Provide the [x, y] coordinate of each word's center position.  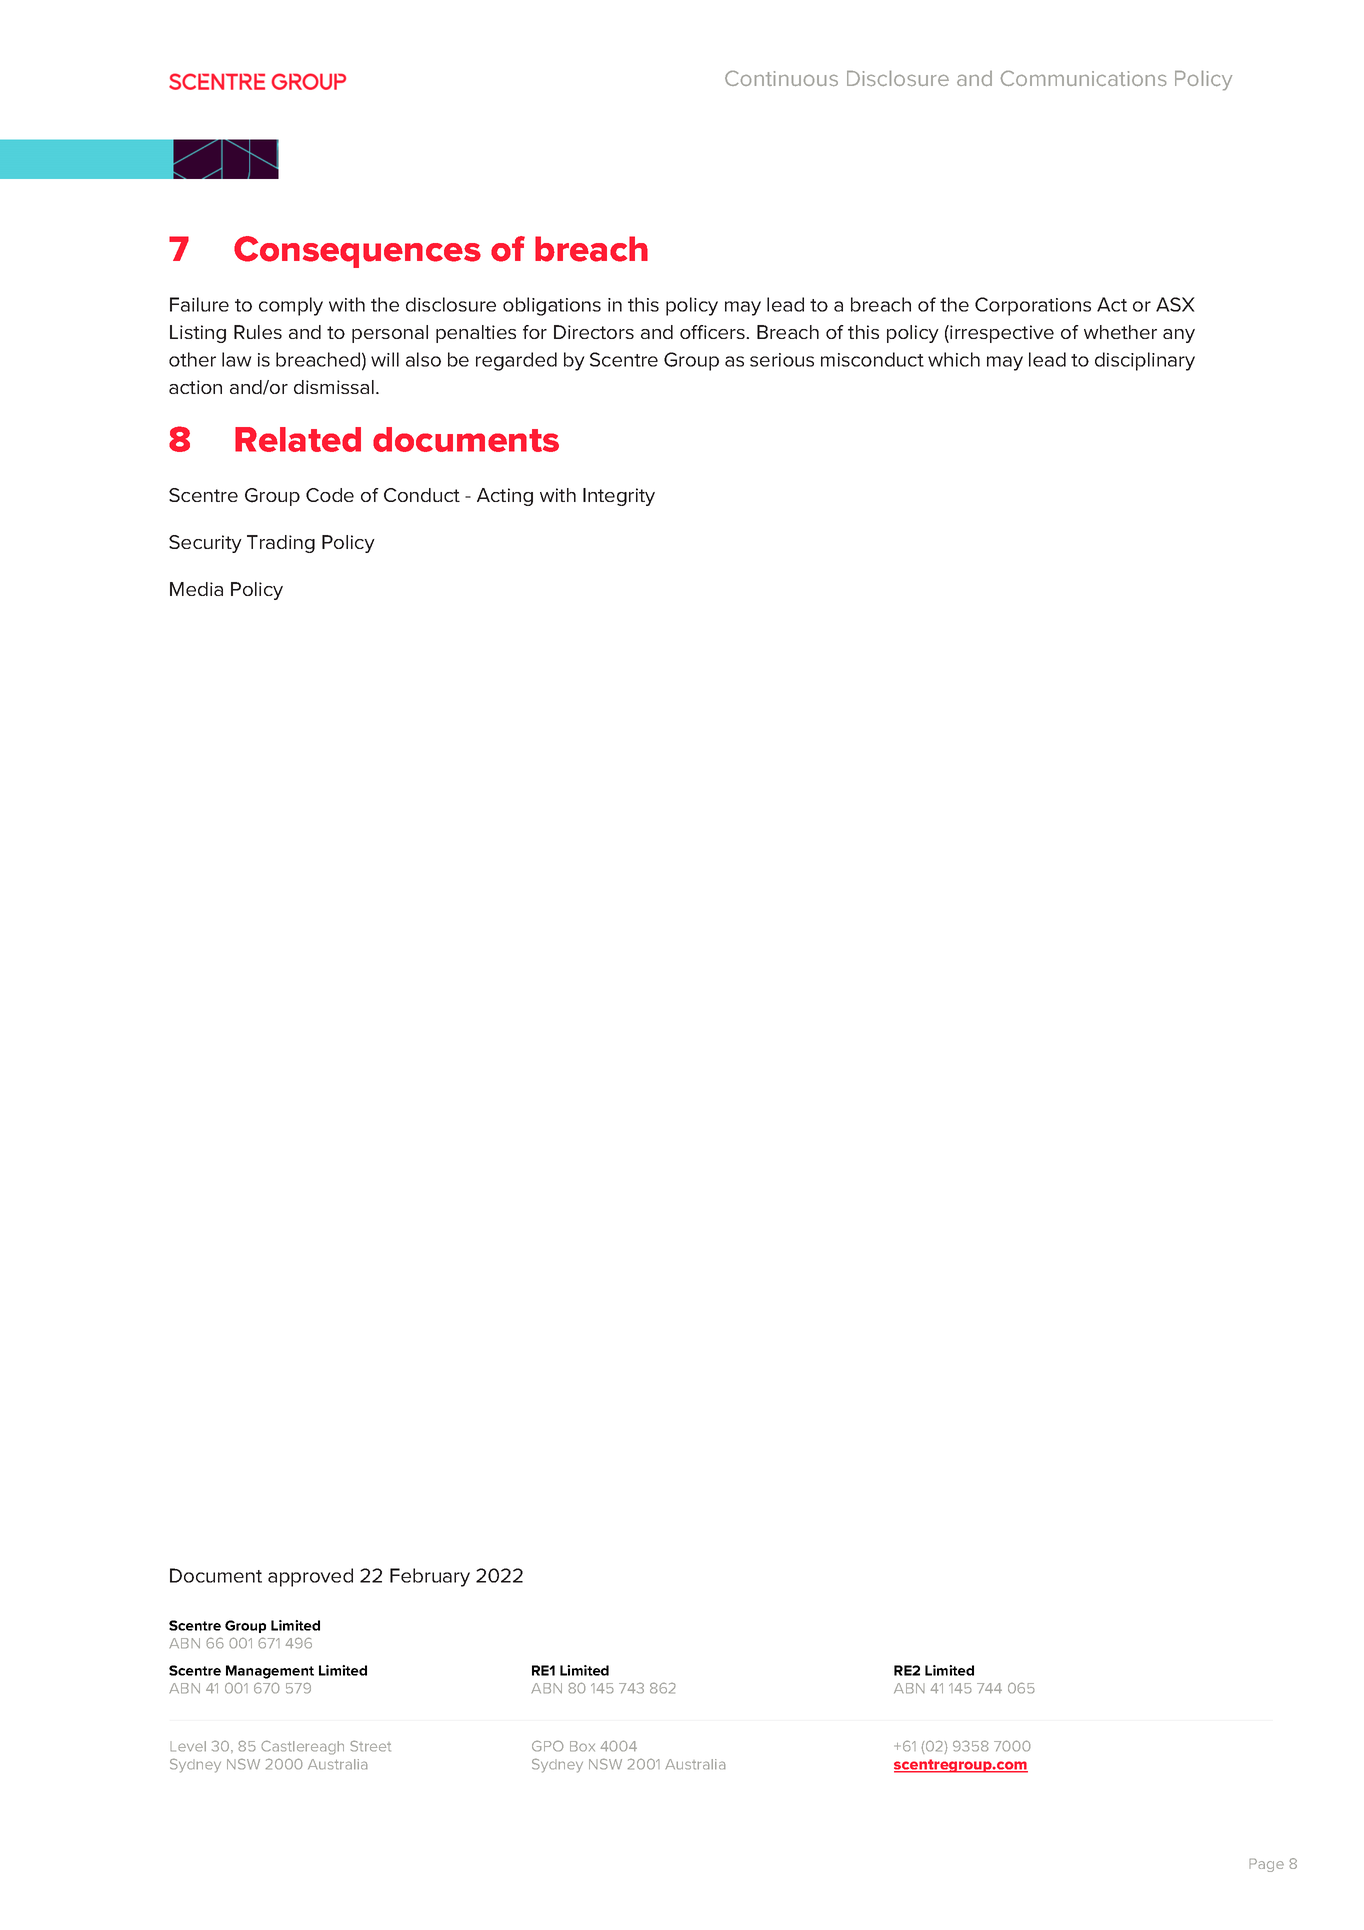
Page [1266, 1865]
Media [196, 589]
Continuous [781, 78]
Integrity [619, 497]
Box [582, 1746]
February [430, 1577]
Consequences [357, 252]
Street [370, 1746]
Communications [1083, 78]
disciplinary [1145, 361]
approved [310, 1577]
